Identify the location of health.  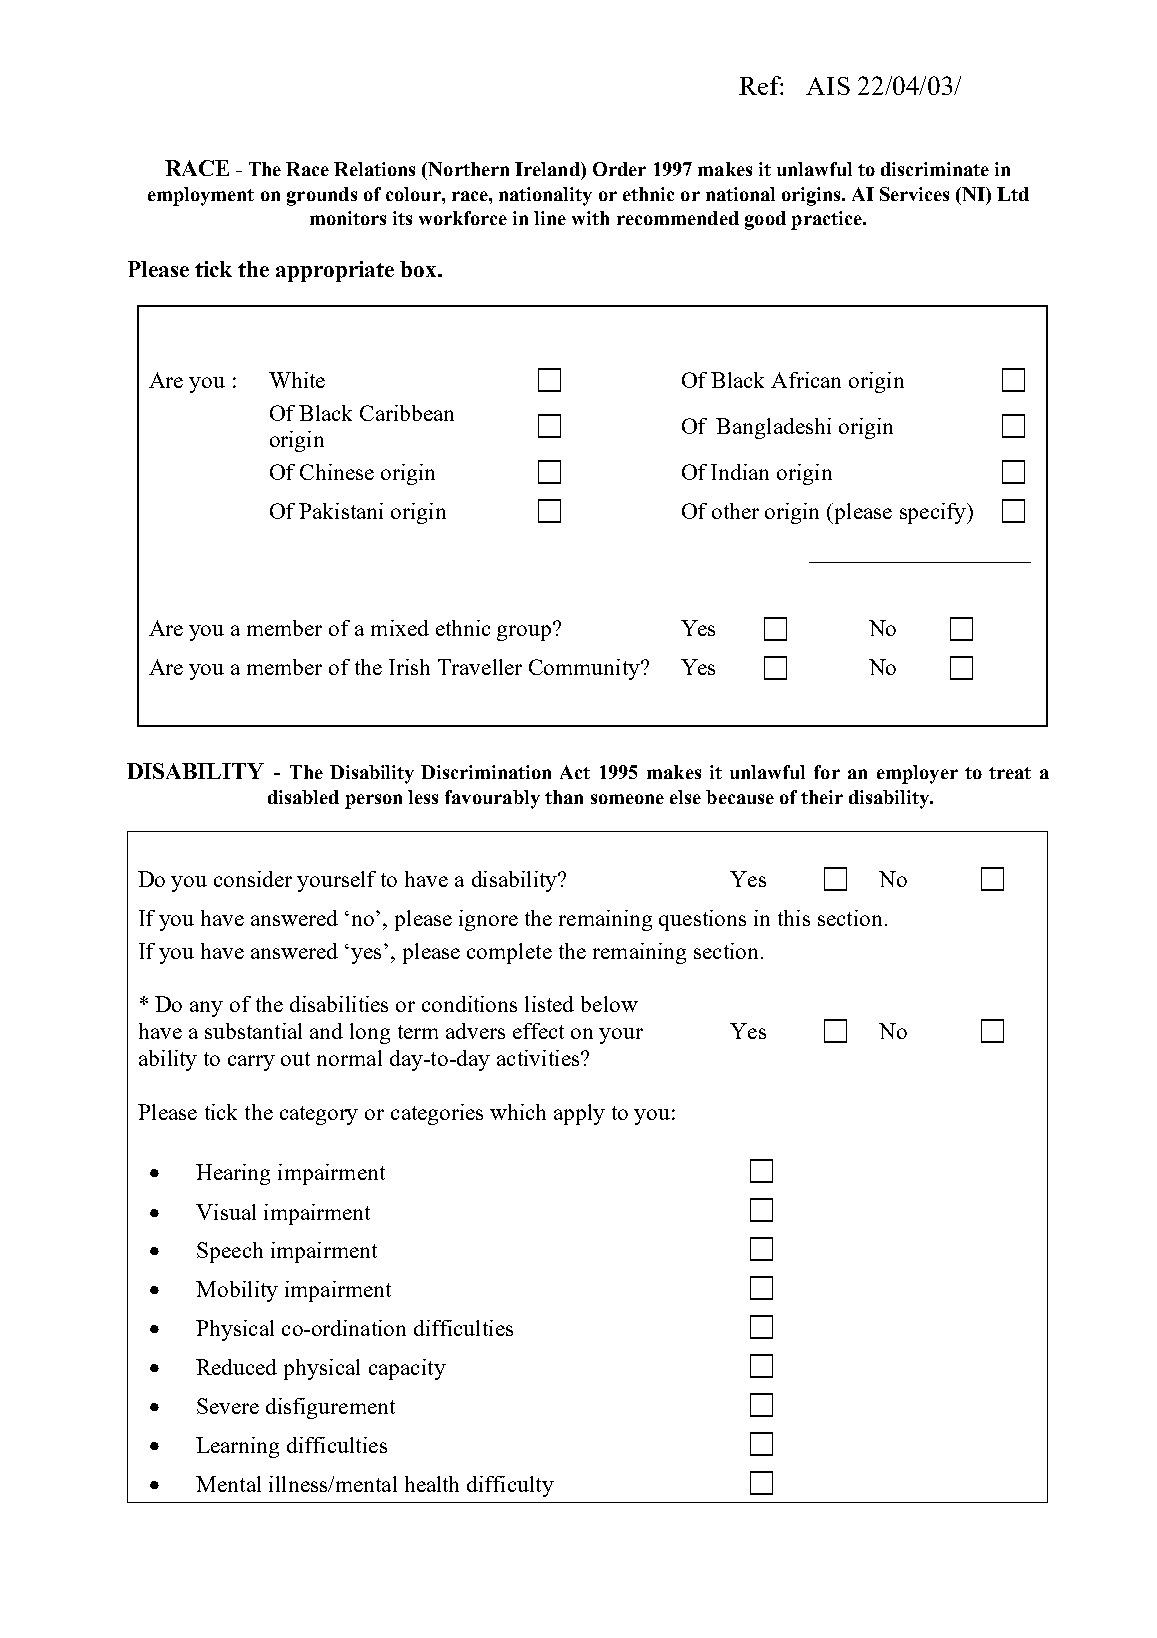
(432, 1484).
